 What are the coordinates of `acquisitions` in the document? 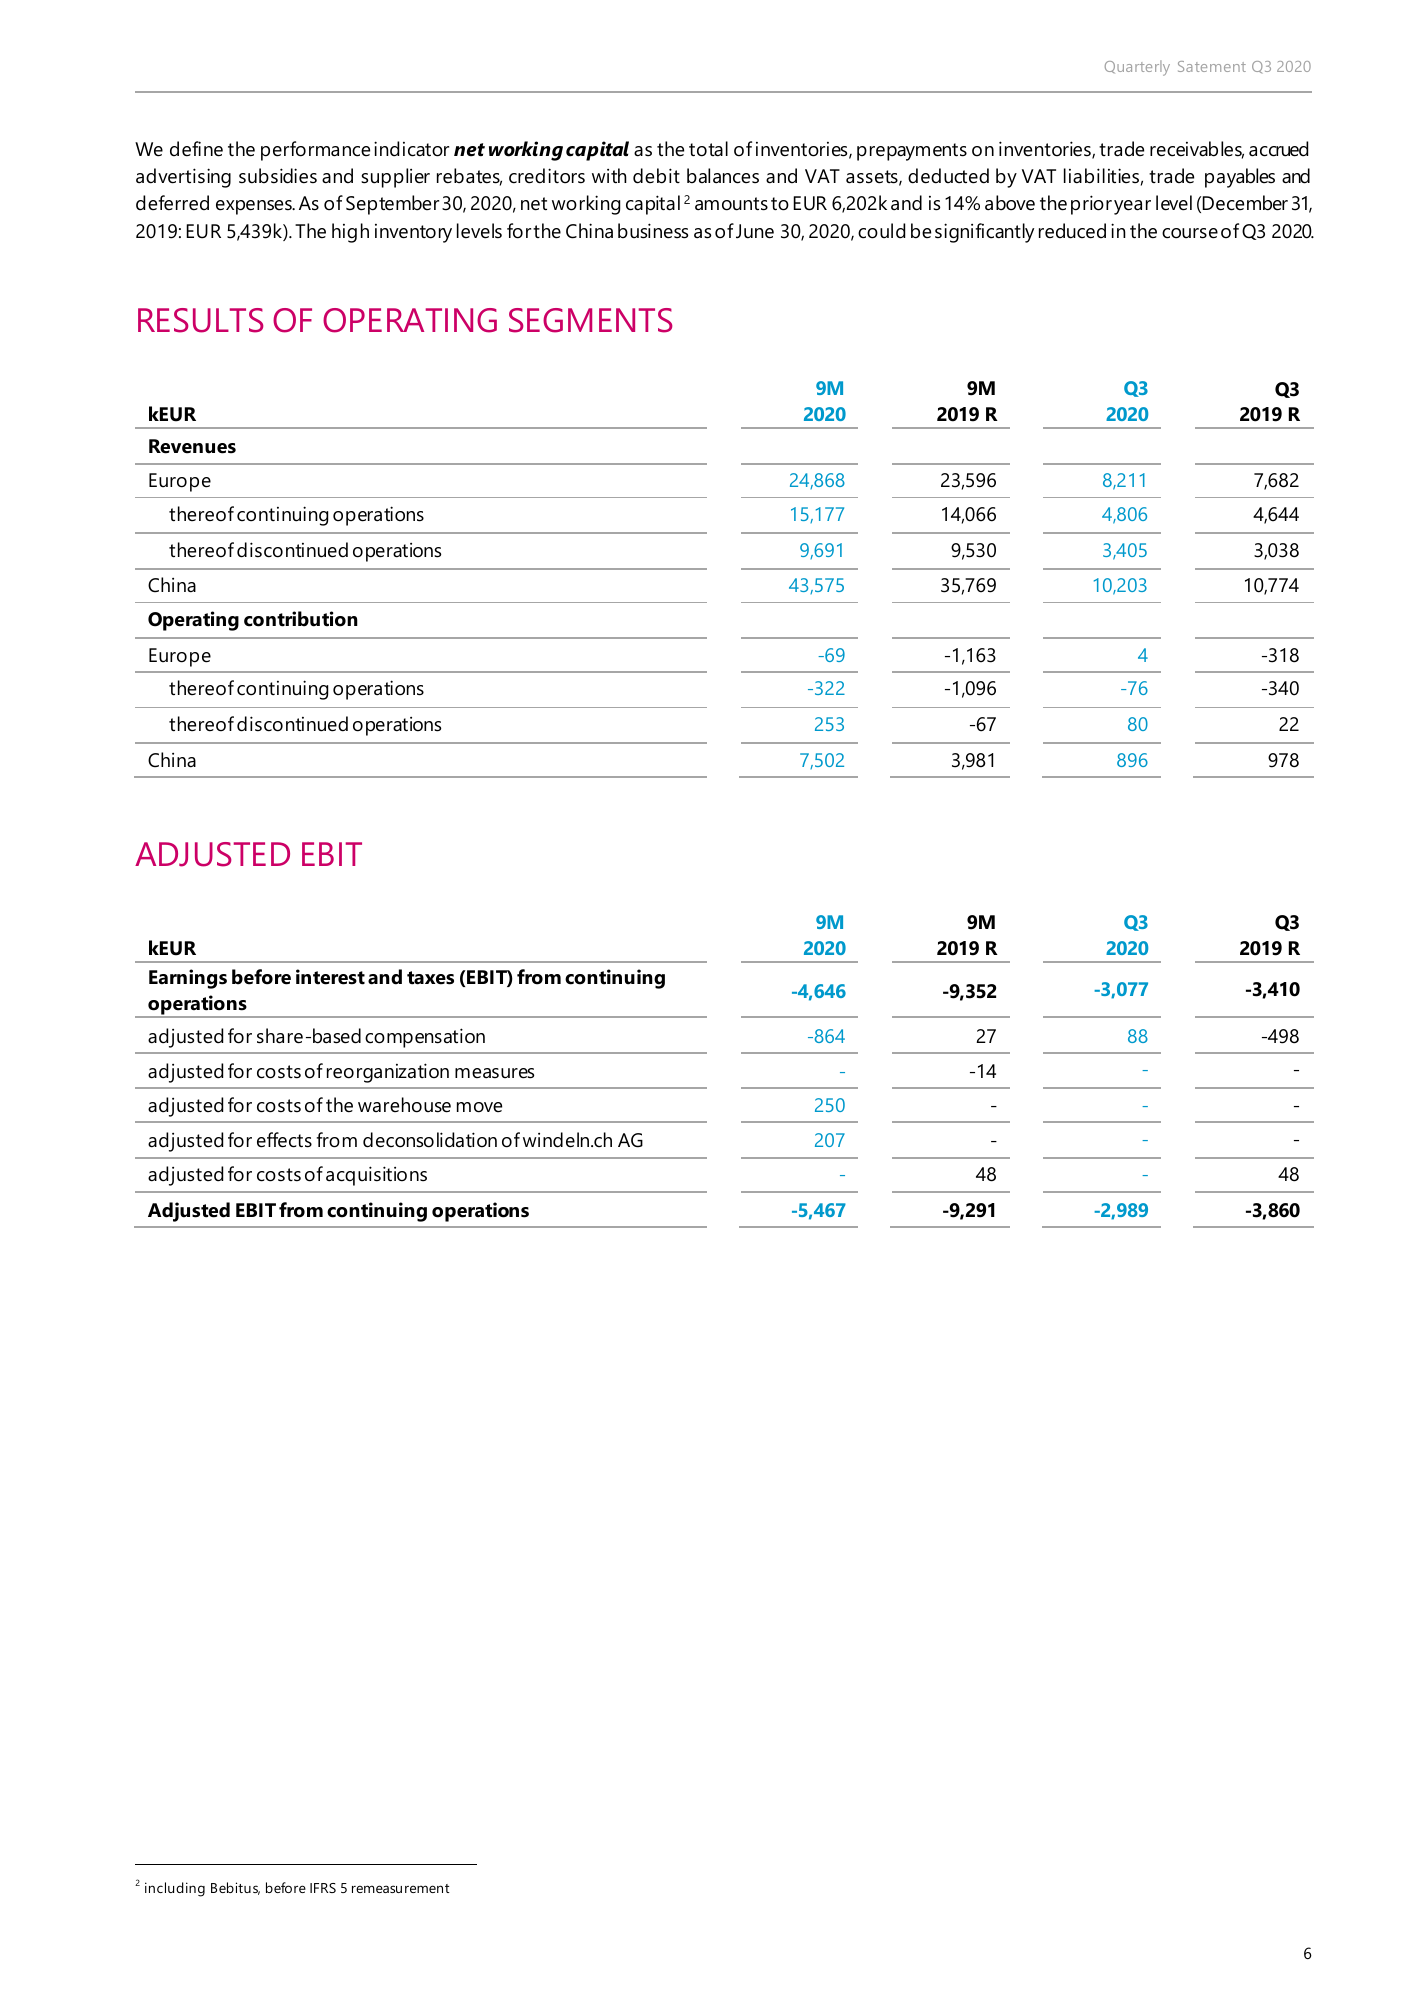 It's located at (376, 1176).
